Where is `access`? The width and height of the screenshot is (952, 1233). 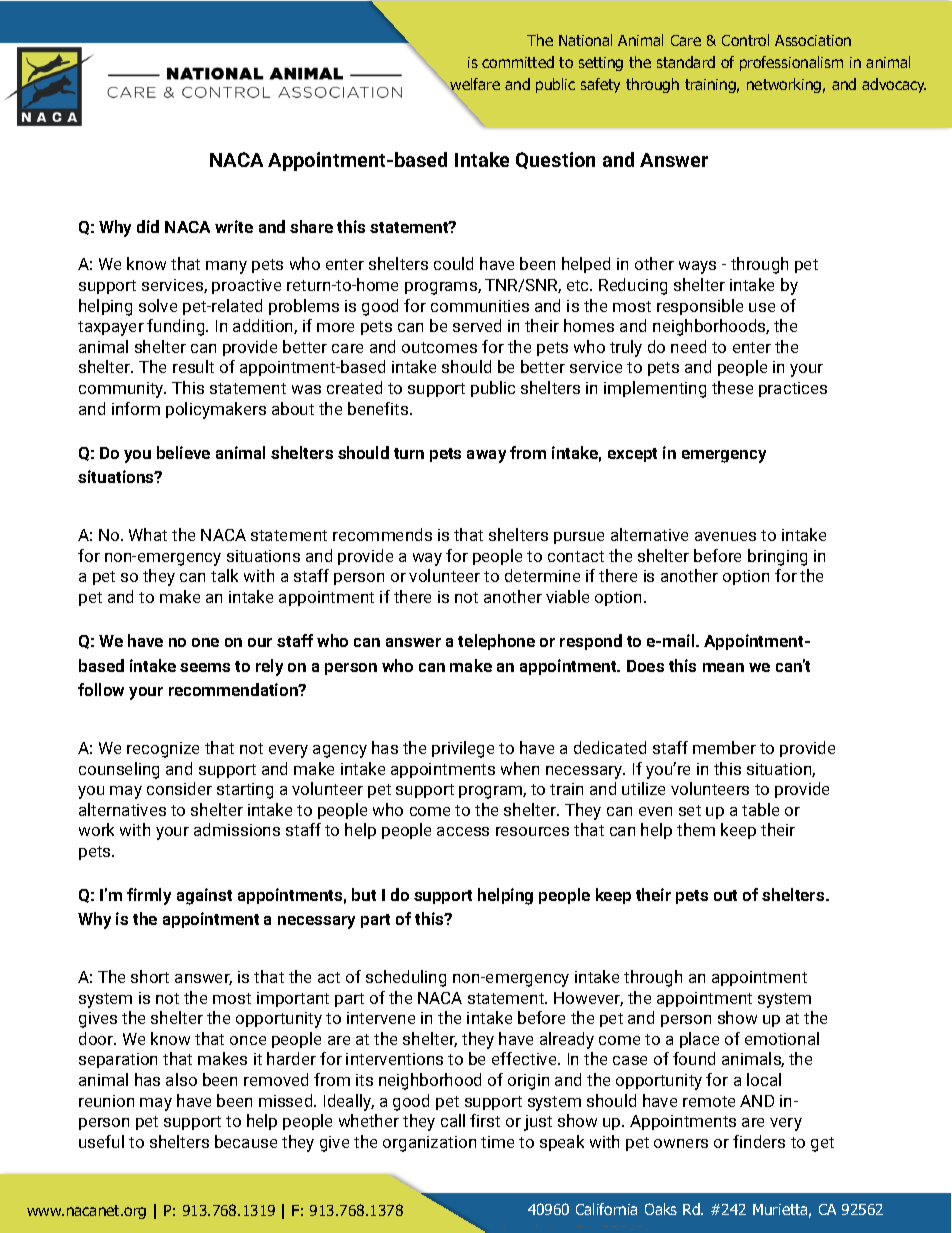
access is located at coordinates (463, 831).
